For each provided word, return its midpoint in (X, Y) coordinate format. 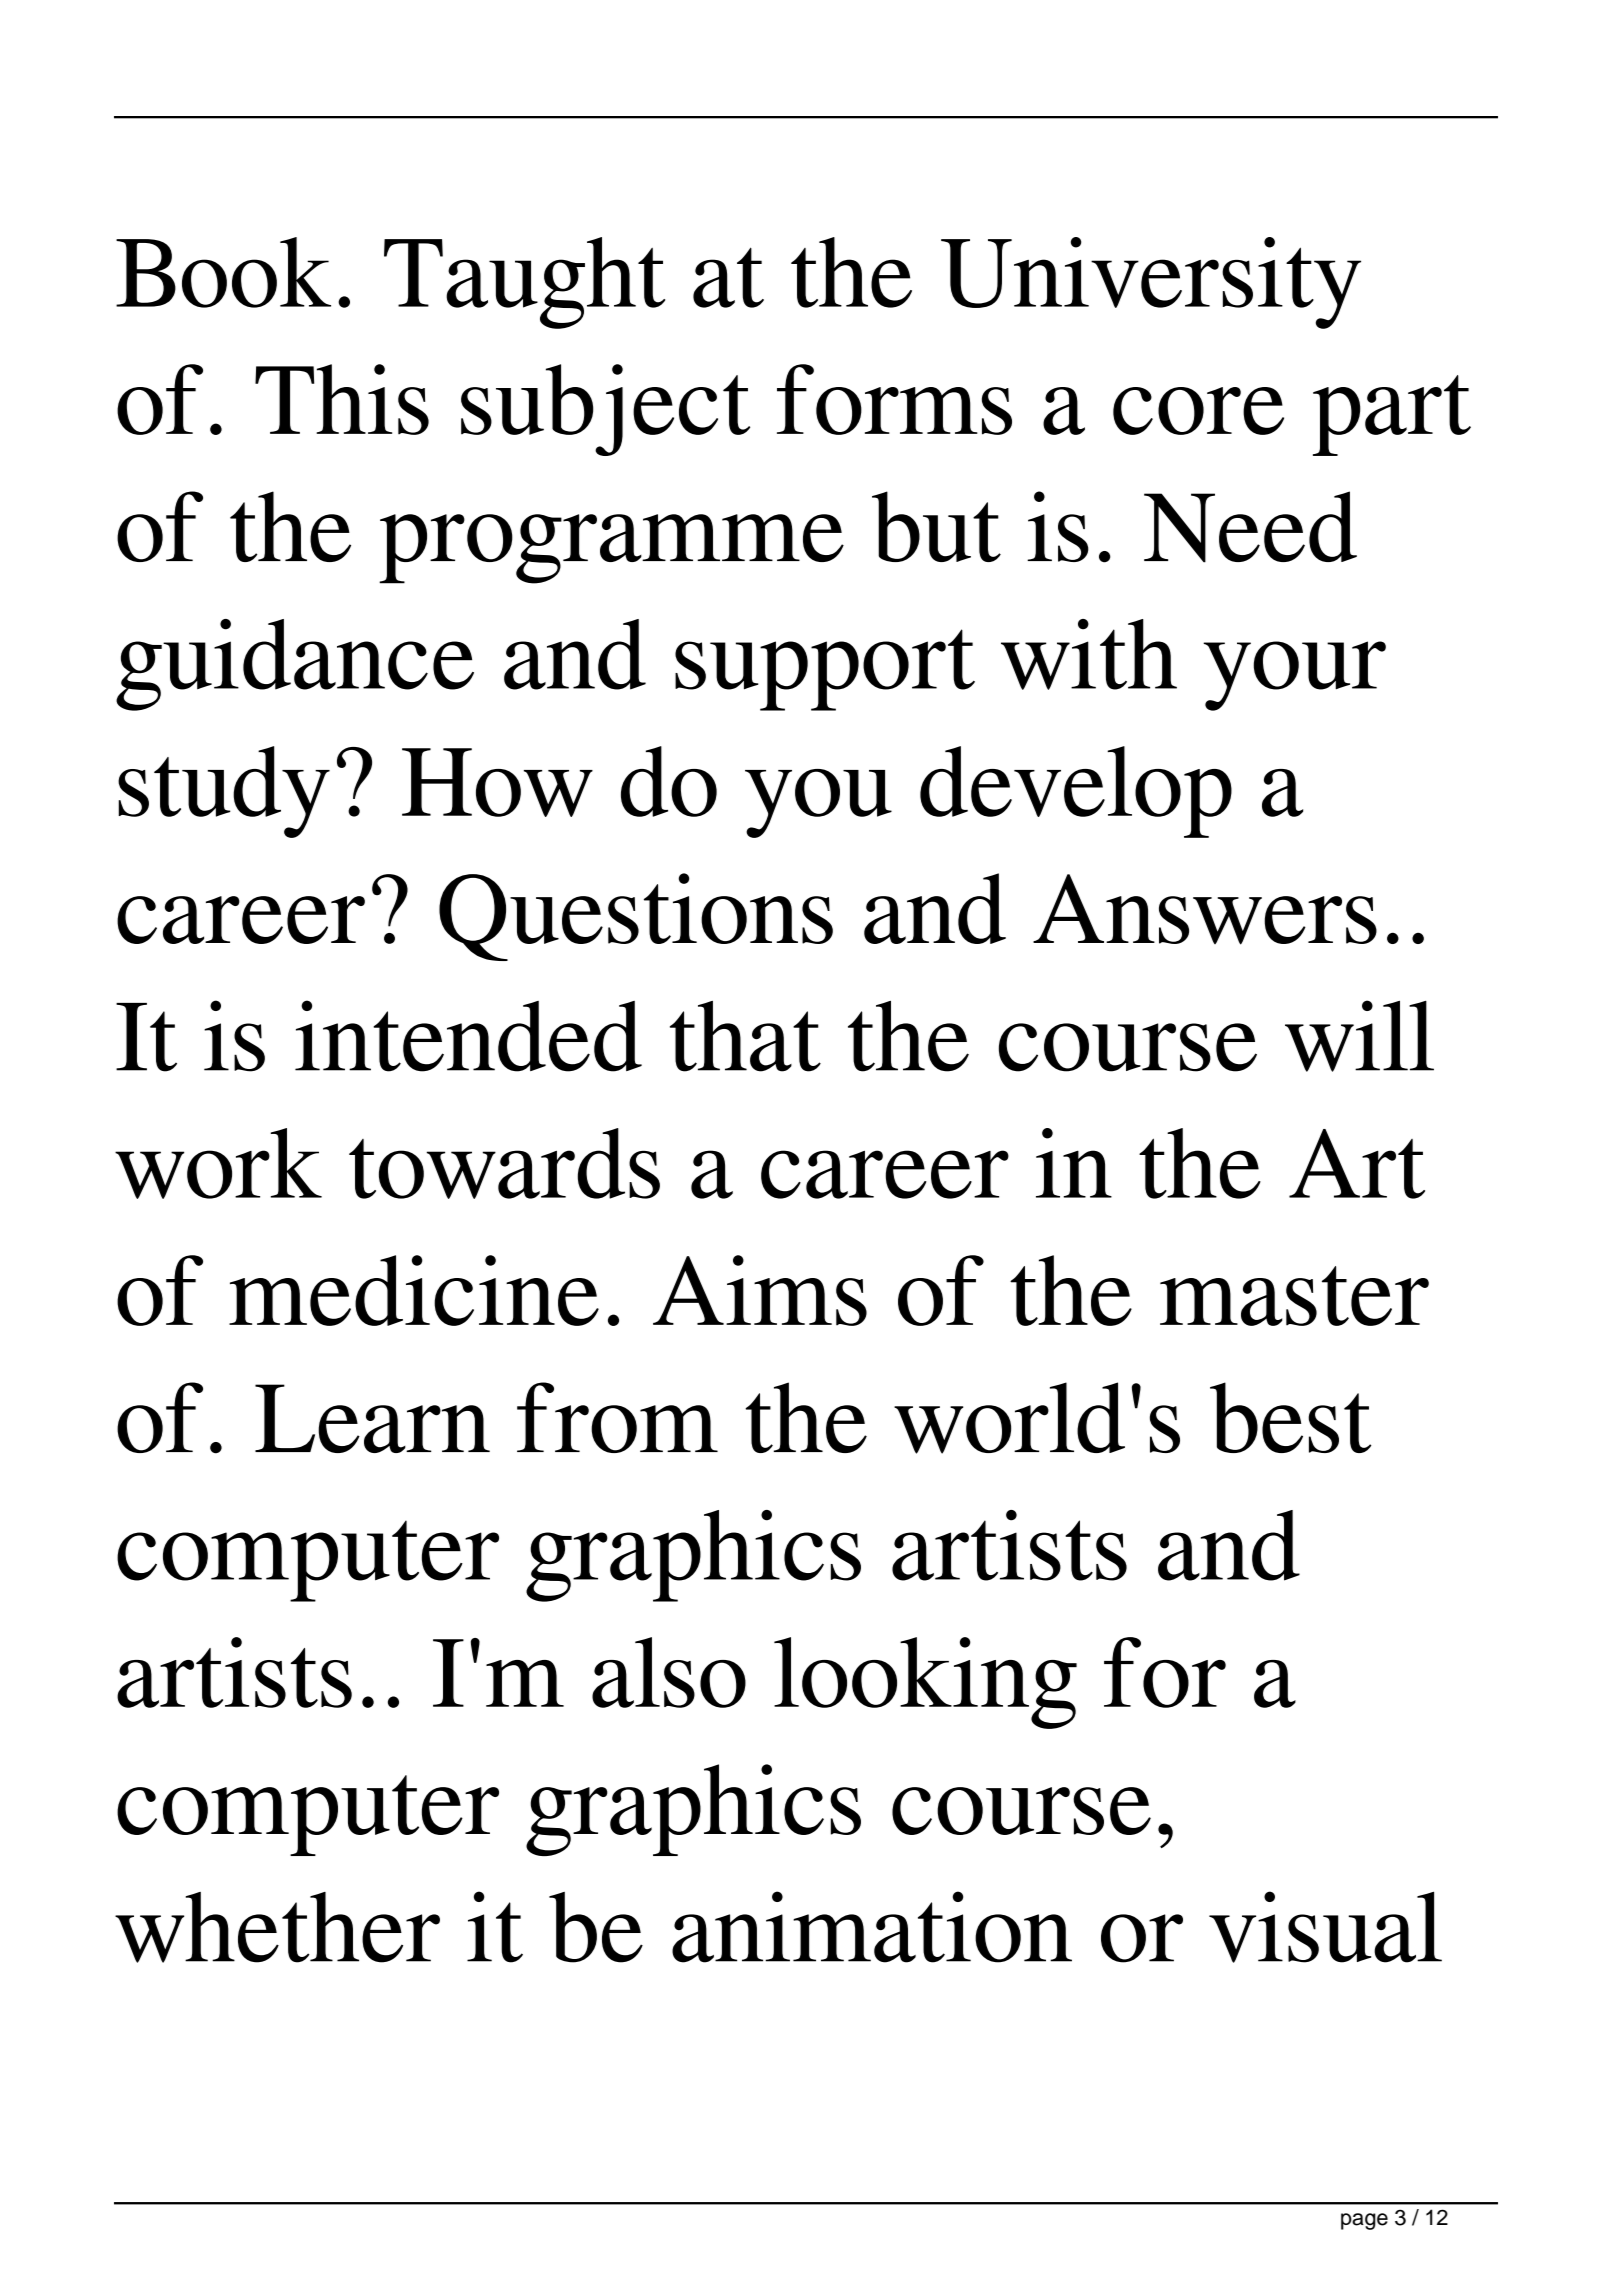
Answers (1205, 909)
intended (468, 1036)
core (1198, 411)
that (745, 1036)
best (1290, 1417)
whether (277, 1927)
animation (872, 1927)
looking (925, 1683)
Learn (372, 1418)
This (342, 399)
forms (894, 399)
